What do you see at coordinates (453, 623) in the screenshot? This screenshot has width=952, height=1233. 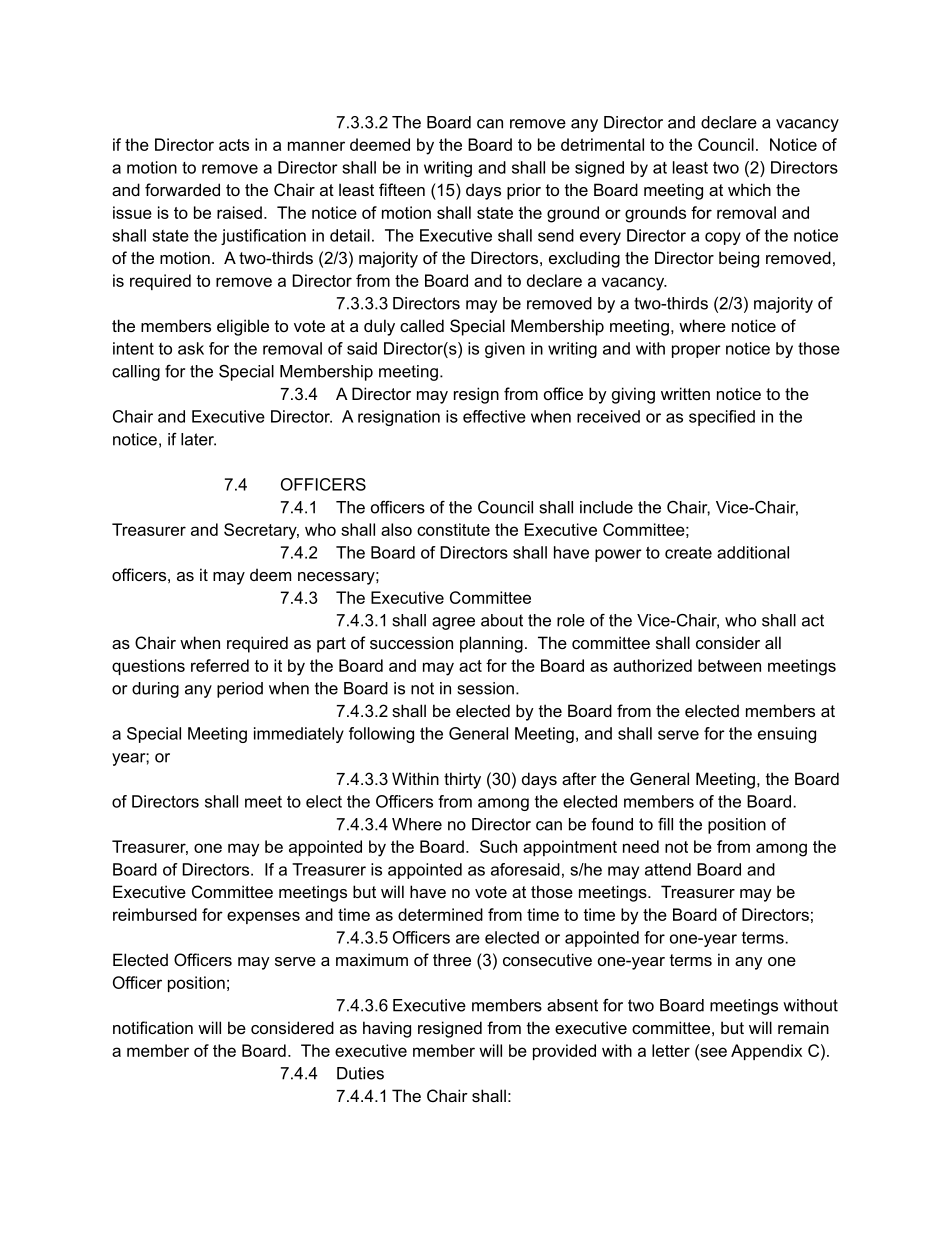 I see `agree` at bounding box center [453, 623].
